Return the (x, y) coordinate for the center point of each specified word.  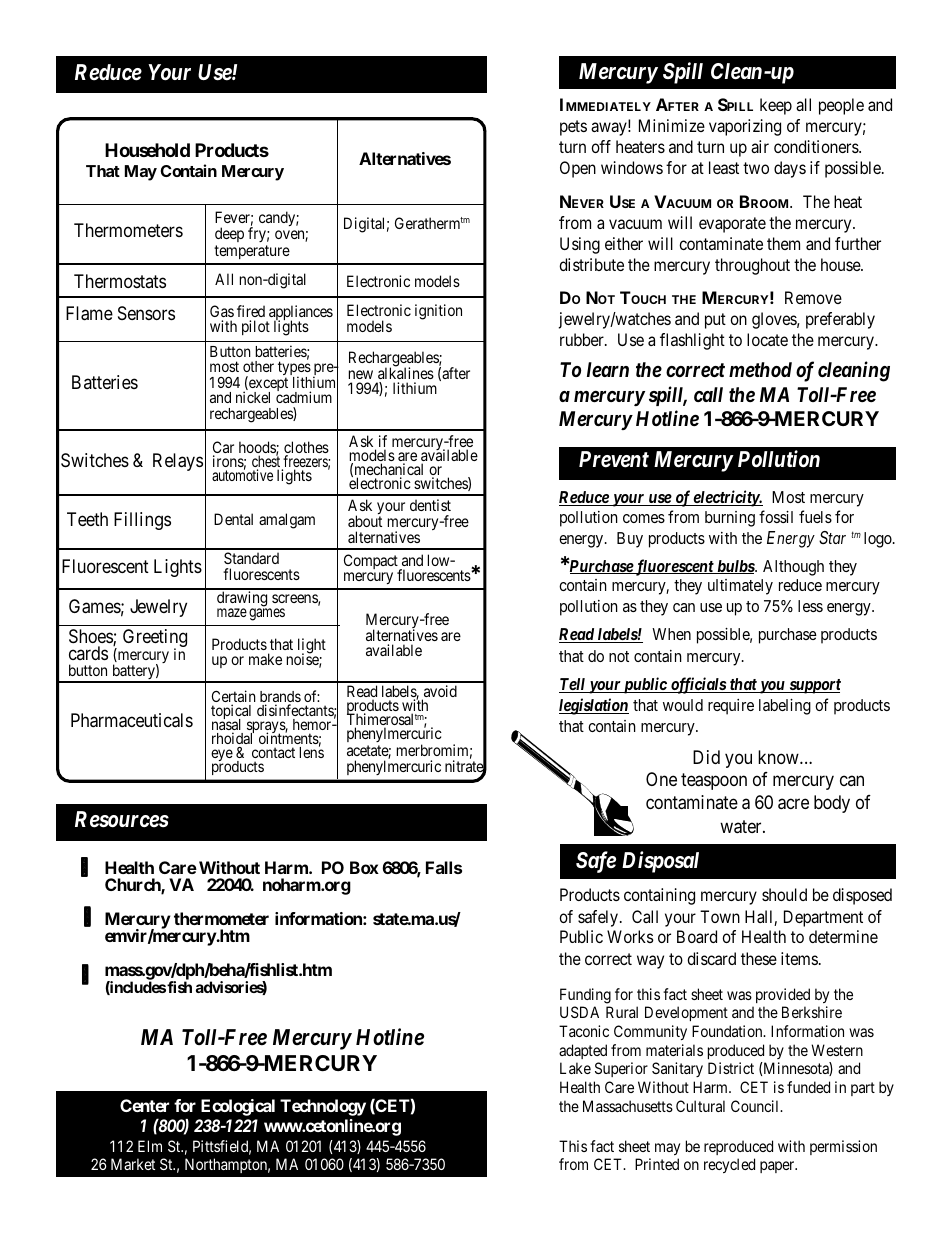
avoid (439, 692)
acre (793, 804)
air (760, 146)
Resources (122, 819)
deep (229, 234)
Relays (178, 462)
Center (144, 1105)
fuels (815, 516)
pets (573, 128)
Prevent (614, 459)
